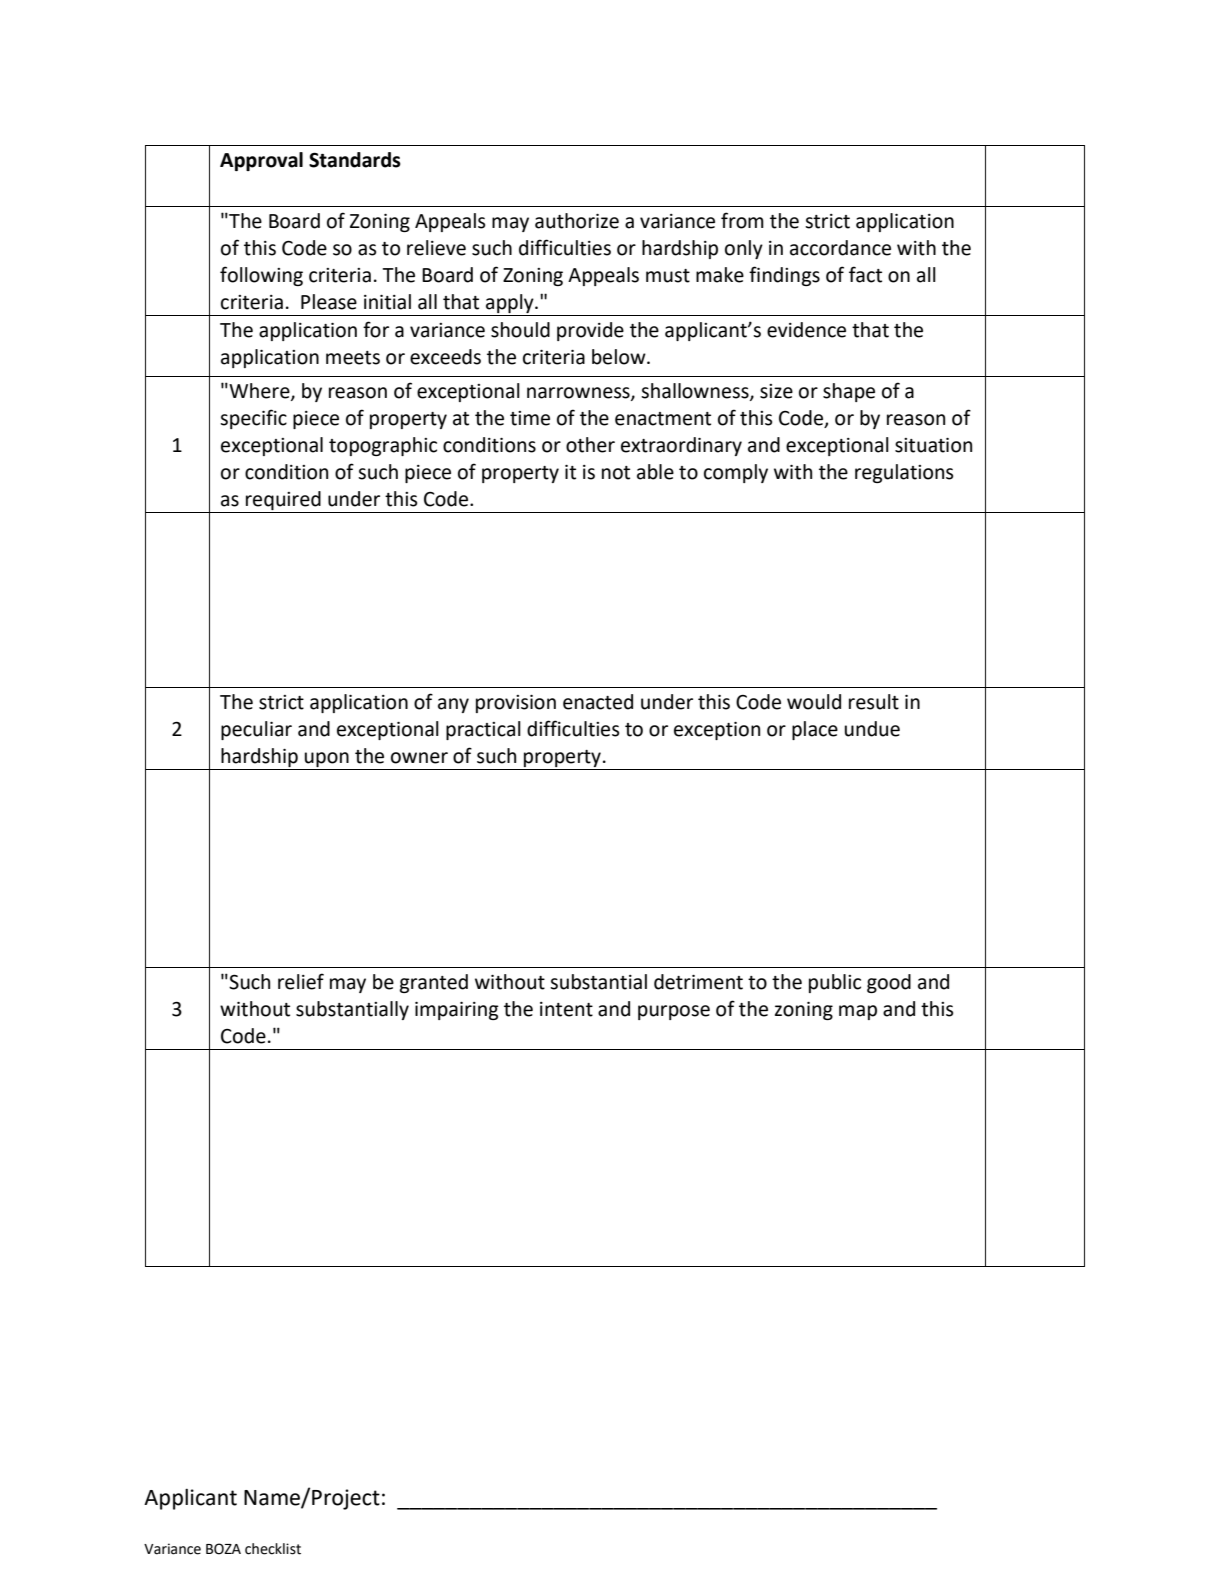  Describe the element at coordinates (577, 221) in the page. I see `authorize` at that location.
